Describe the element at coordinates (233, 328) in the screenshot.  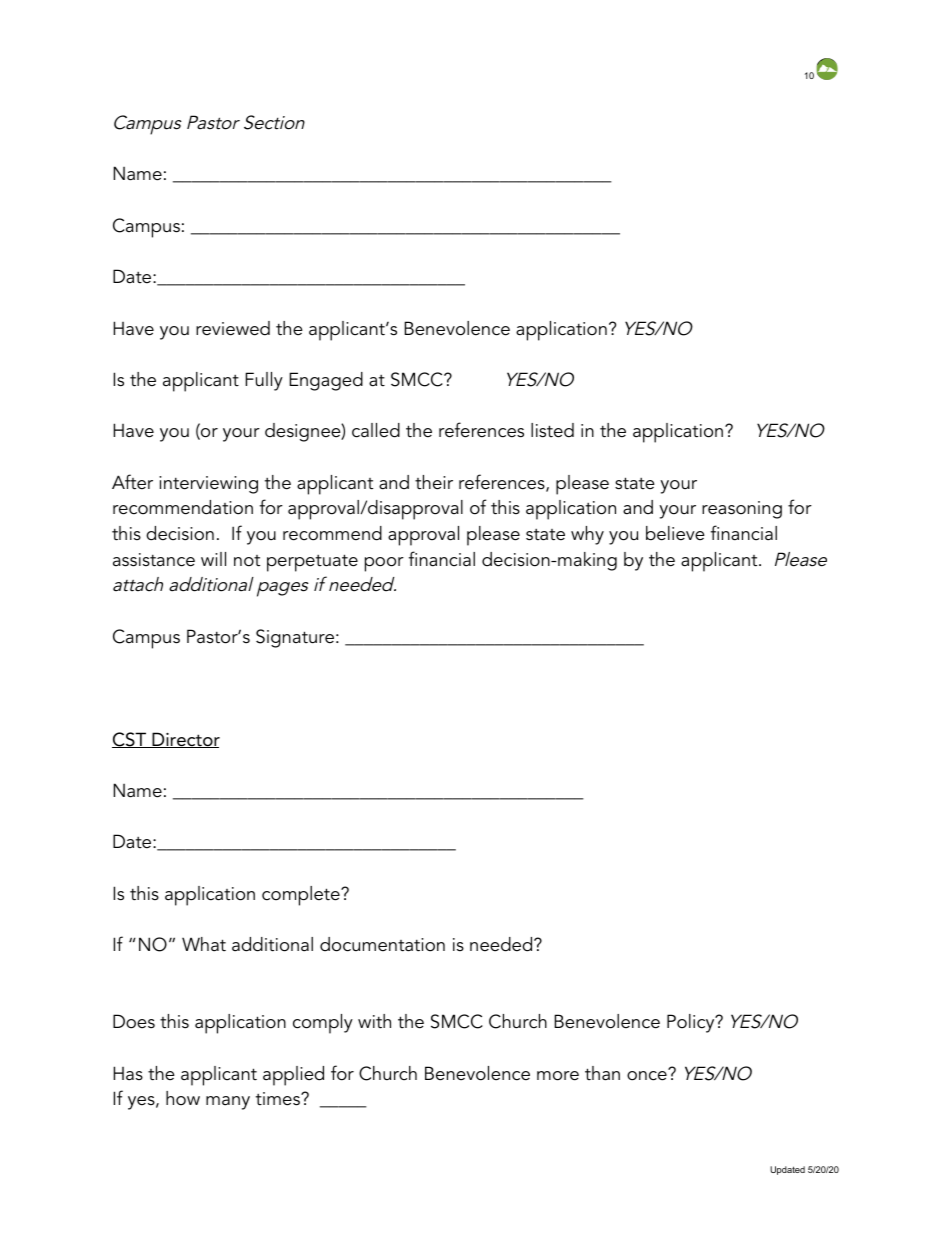
I see `reviewed` at that location.
